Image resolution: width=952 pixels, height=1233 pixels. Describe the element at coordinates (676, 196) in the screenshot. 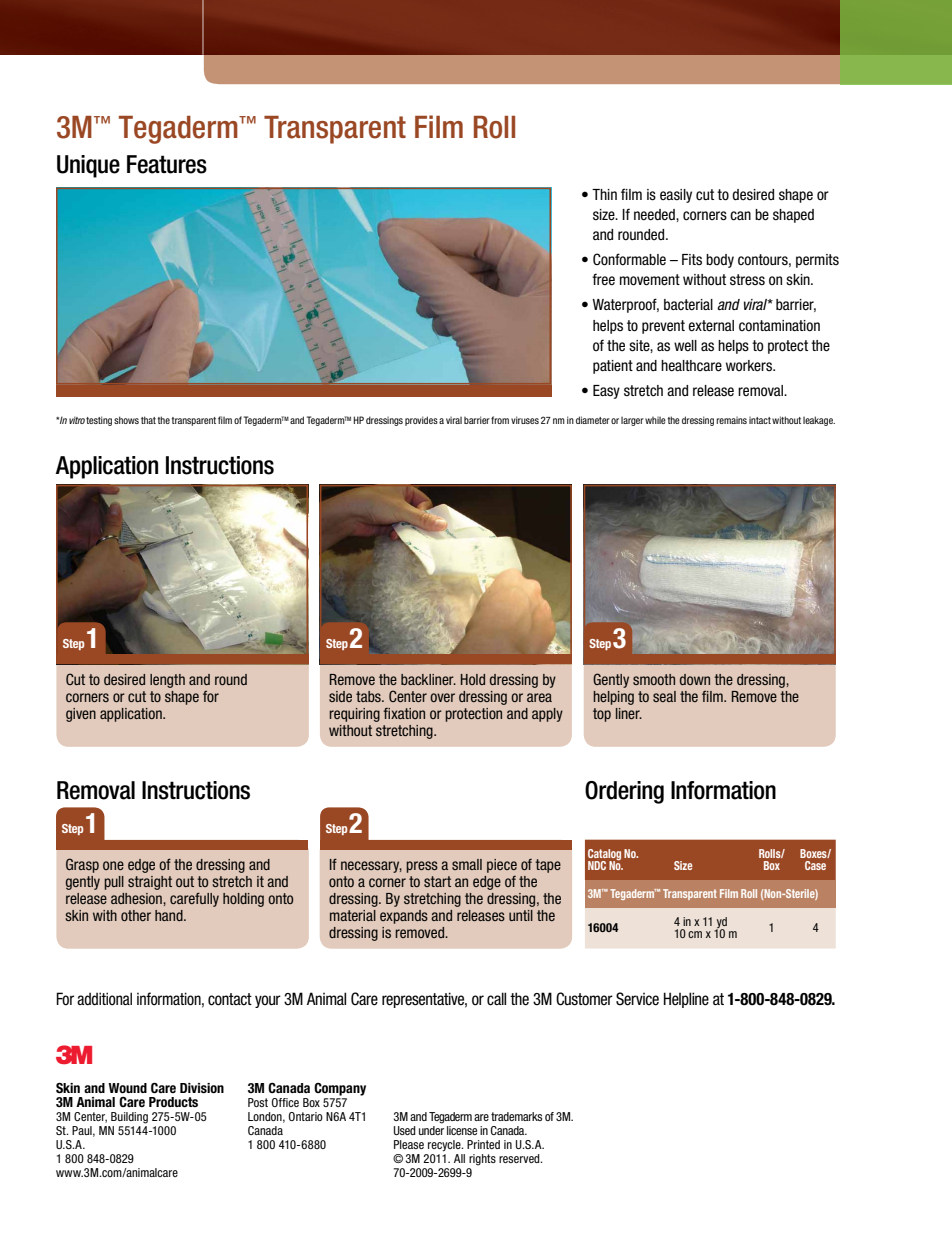

I see `easily` at that location.
